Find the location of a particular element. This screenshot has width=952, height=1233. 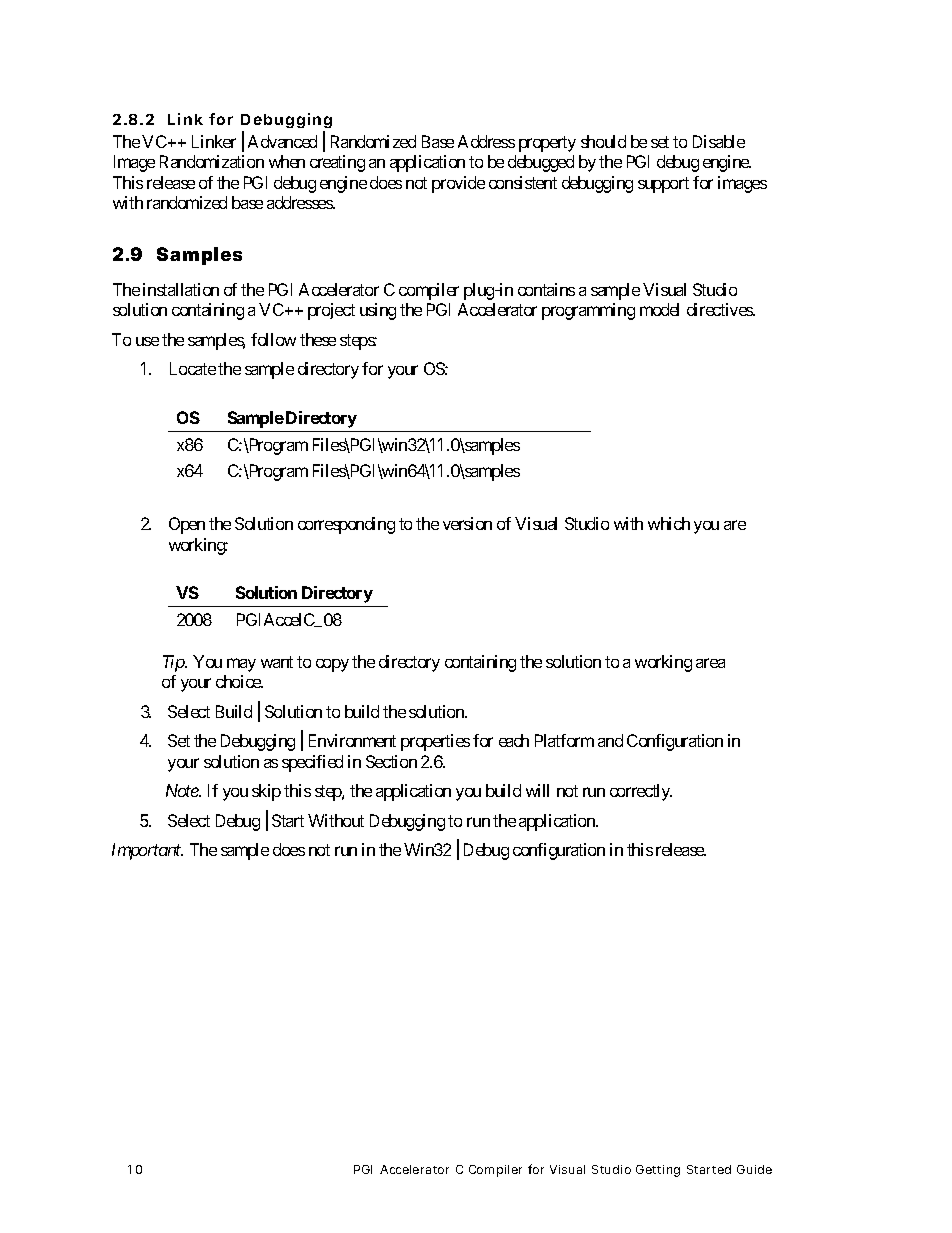

Randomization is located at coordinates (212, 161).
